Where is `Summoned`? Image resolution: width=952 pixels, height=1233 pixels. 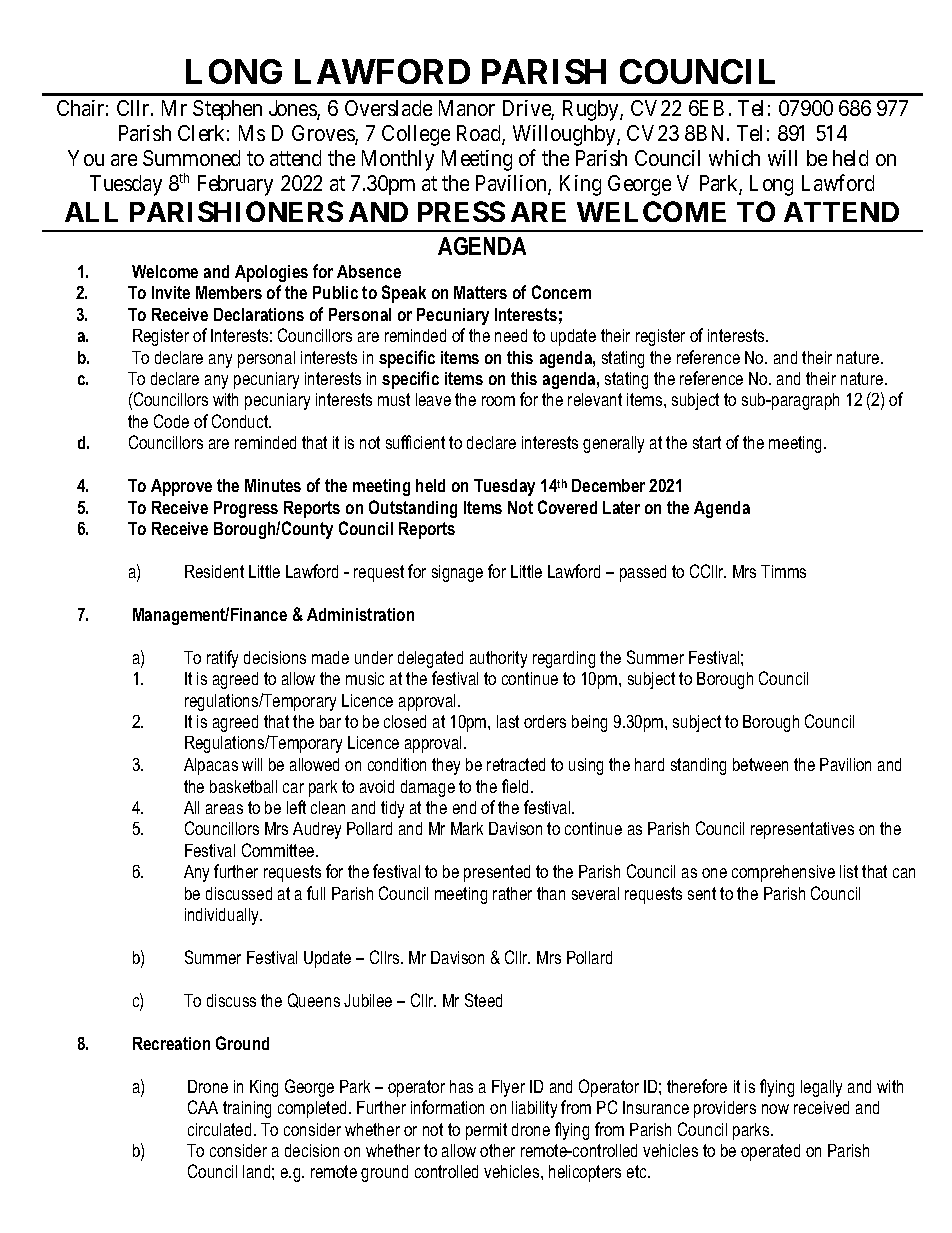 Summoned is located at coordinates (191, 158).
